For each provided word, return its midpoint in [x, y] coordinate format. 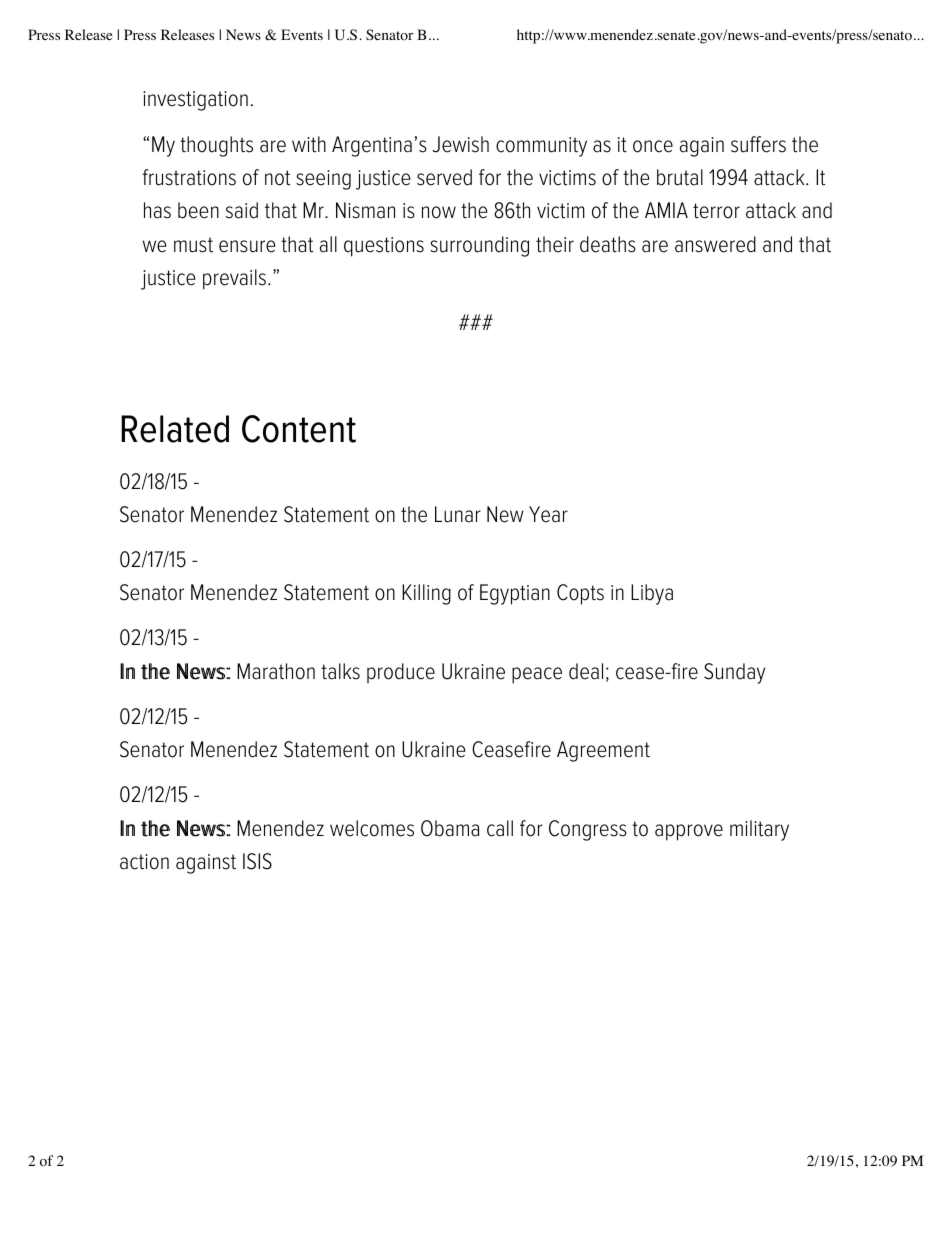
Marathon [276, 671]
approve [689, 832]
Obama [450, 828]
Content [299, 429]
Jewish [460, 144]
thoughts [216, 146]
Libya [652, 594]
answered [715, 244]
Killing [426, 594]
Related [175, 429]
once [653, 146]
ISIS [257, 861]
